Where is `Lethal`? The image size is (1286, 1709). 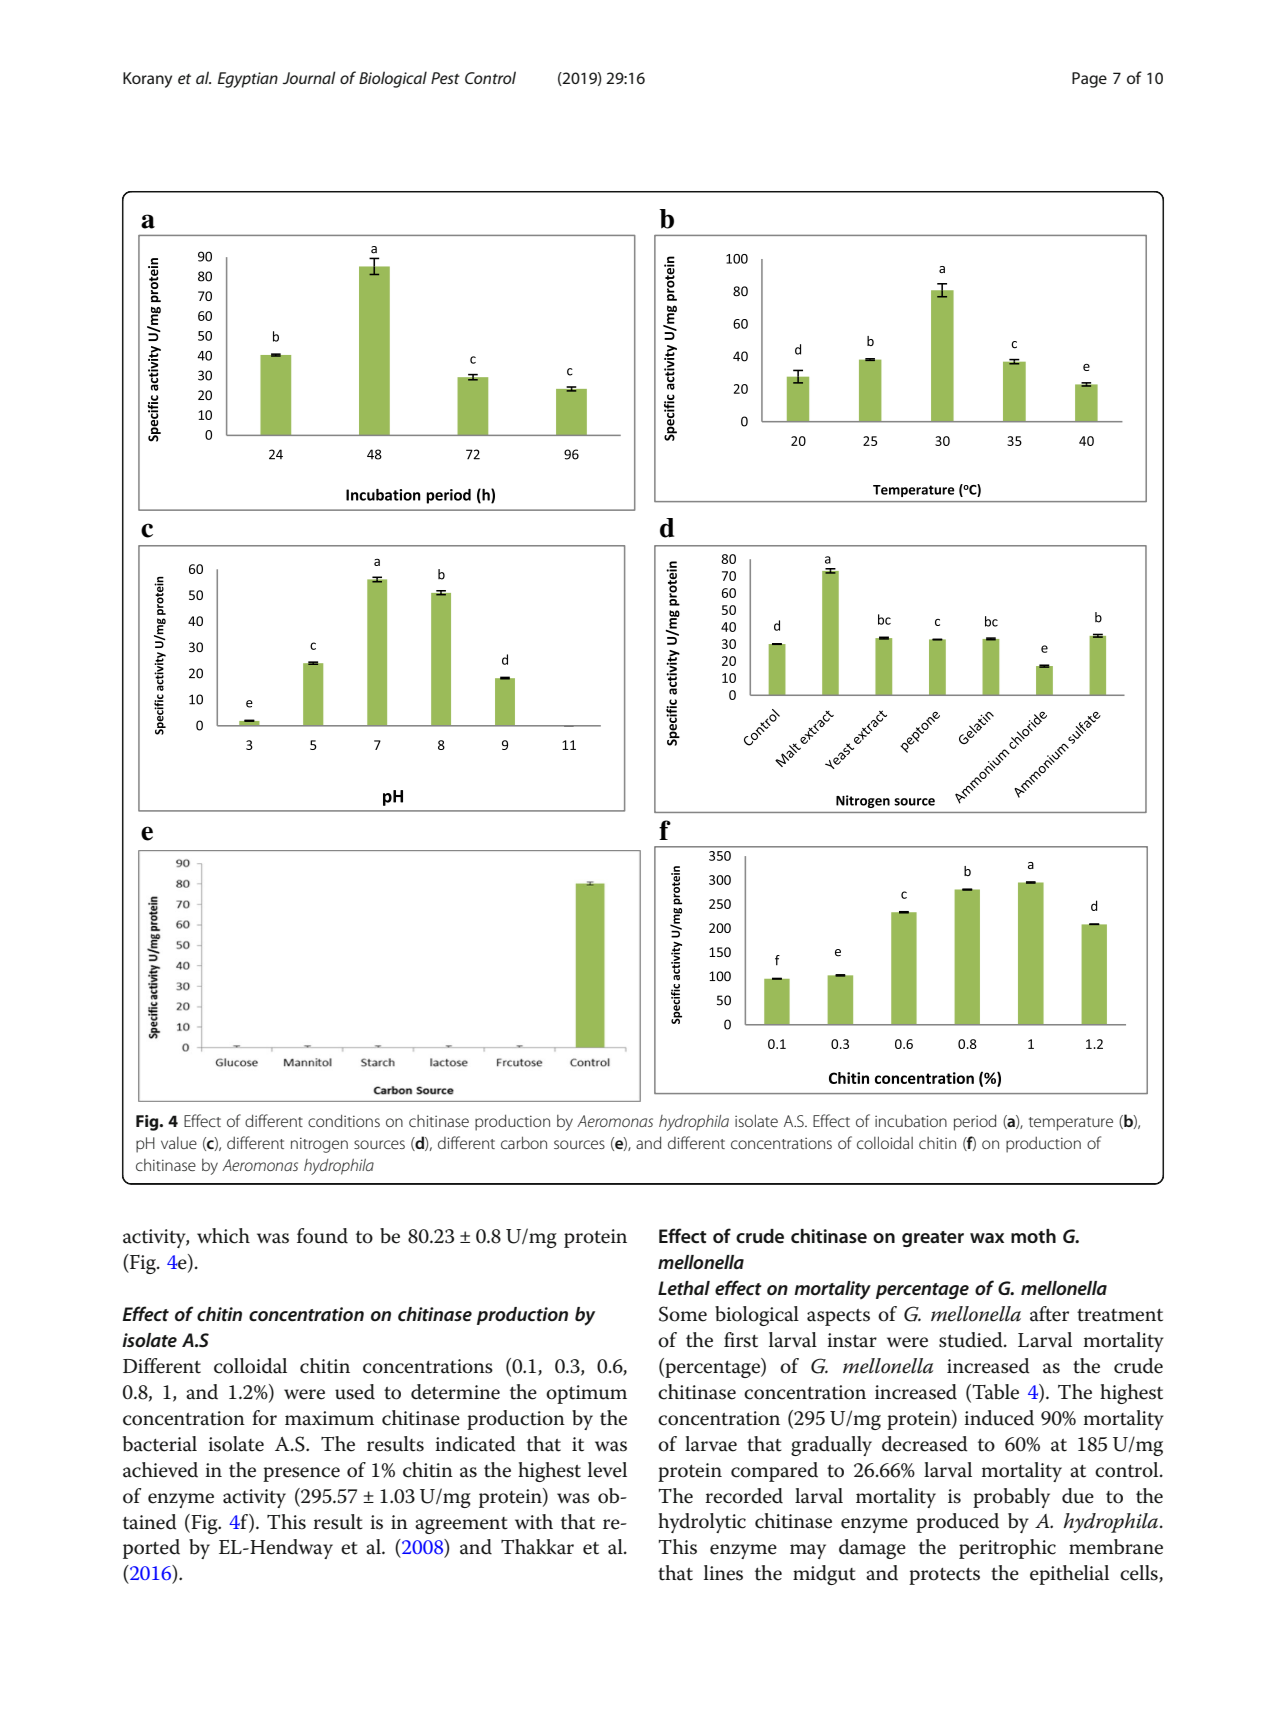
Lethal is located at coordinates (684, 1288).
